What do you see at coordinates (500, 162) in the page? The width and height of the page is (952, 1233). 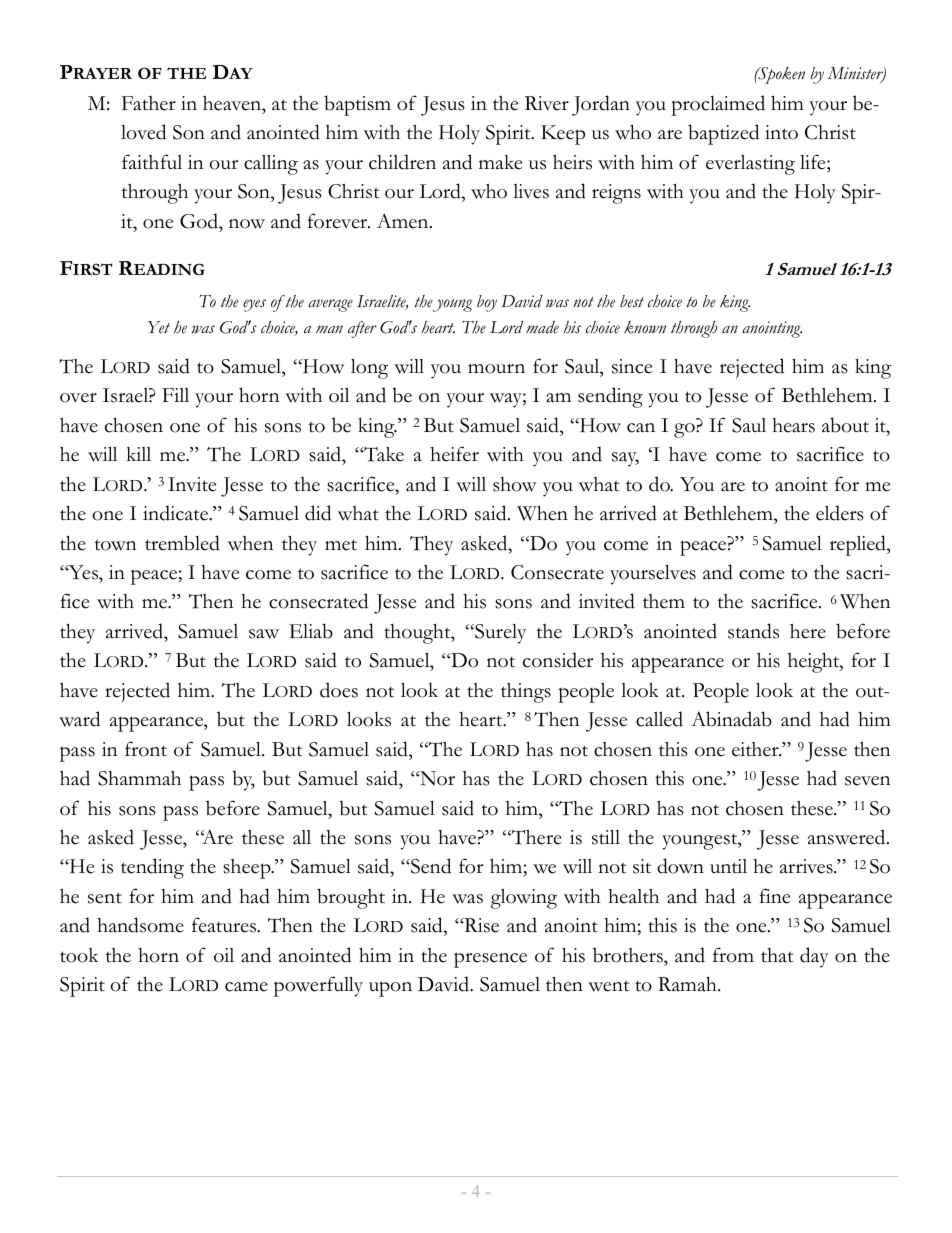 I see `make` at bounding box center [500, 162].
